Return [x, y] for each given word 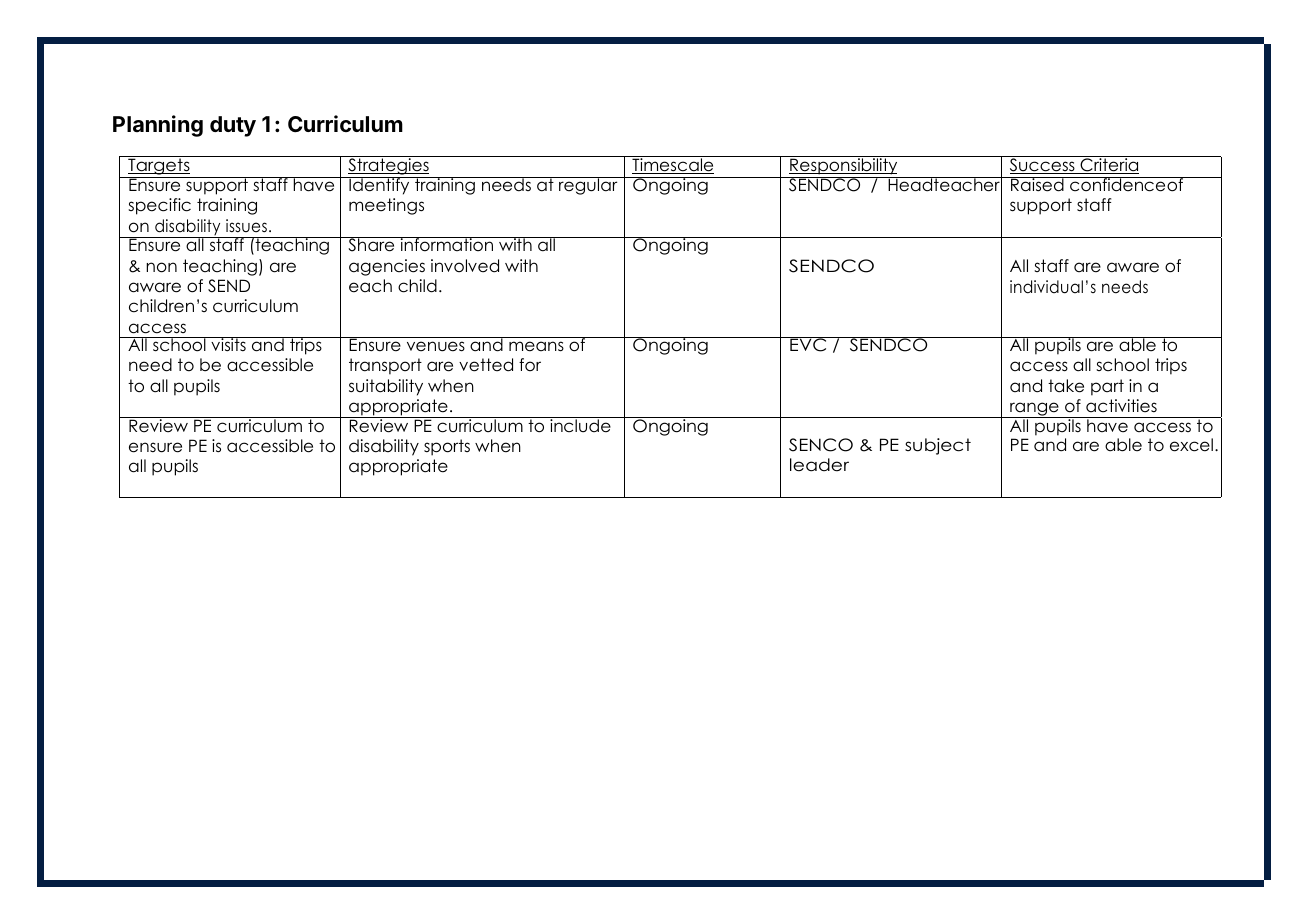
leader [819, 465]
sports [447, 447]
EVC [808, 344]
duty [233, 126]
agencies [387, 267]
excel [1191, 445]
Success [1042, 165]
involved [465, 266]
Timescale [673, 165]
